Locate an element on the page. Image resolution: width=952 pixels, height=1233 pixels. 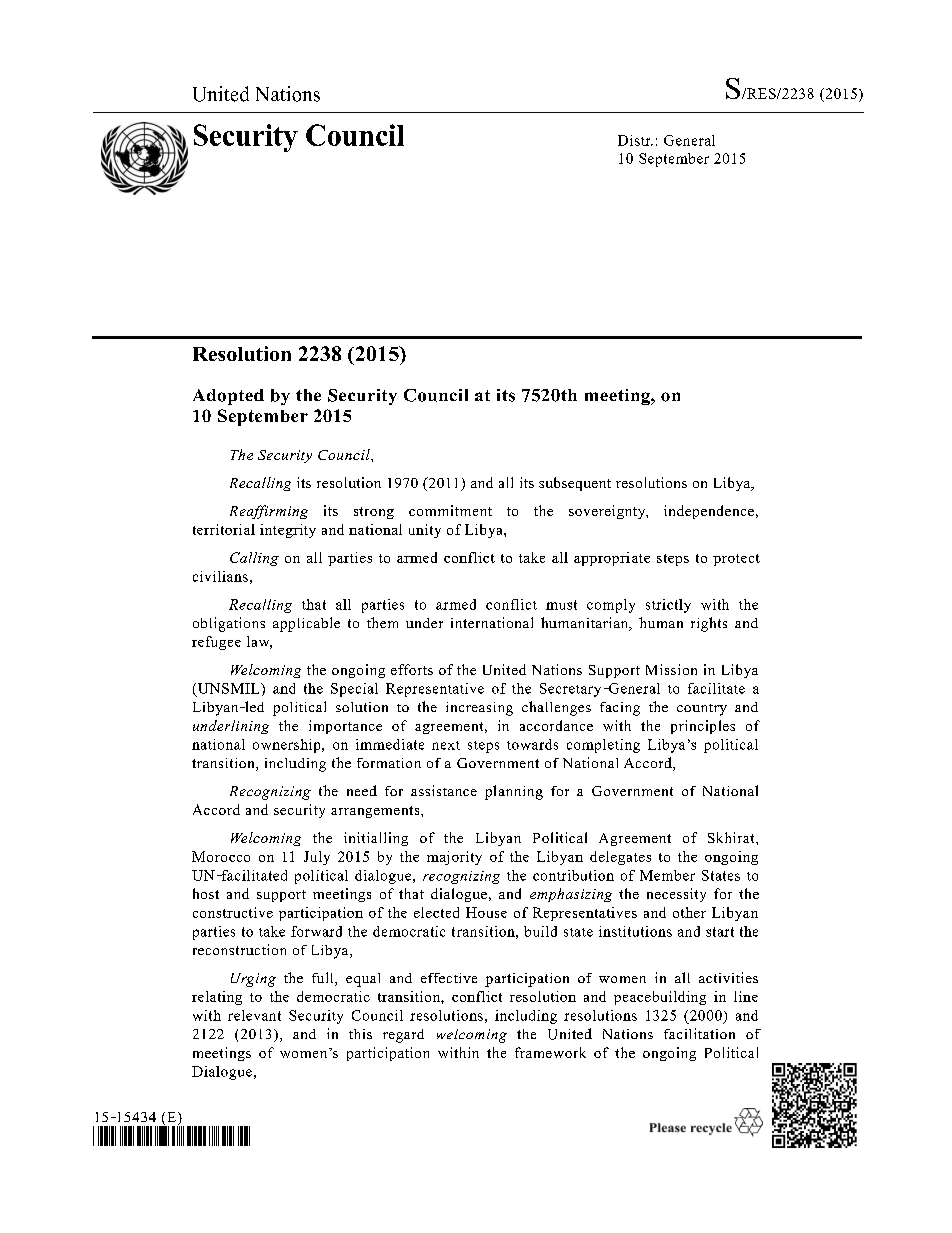
facilitation is located at coordinates (699, 1033).
